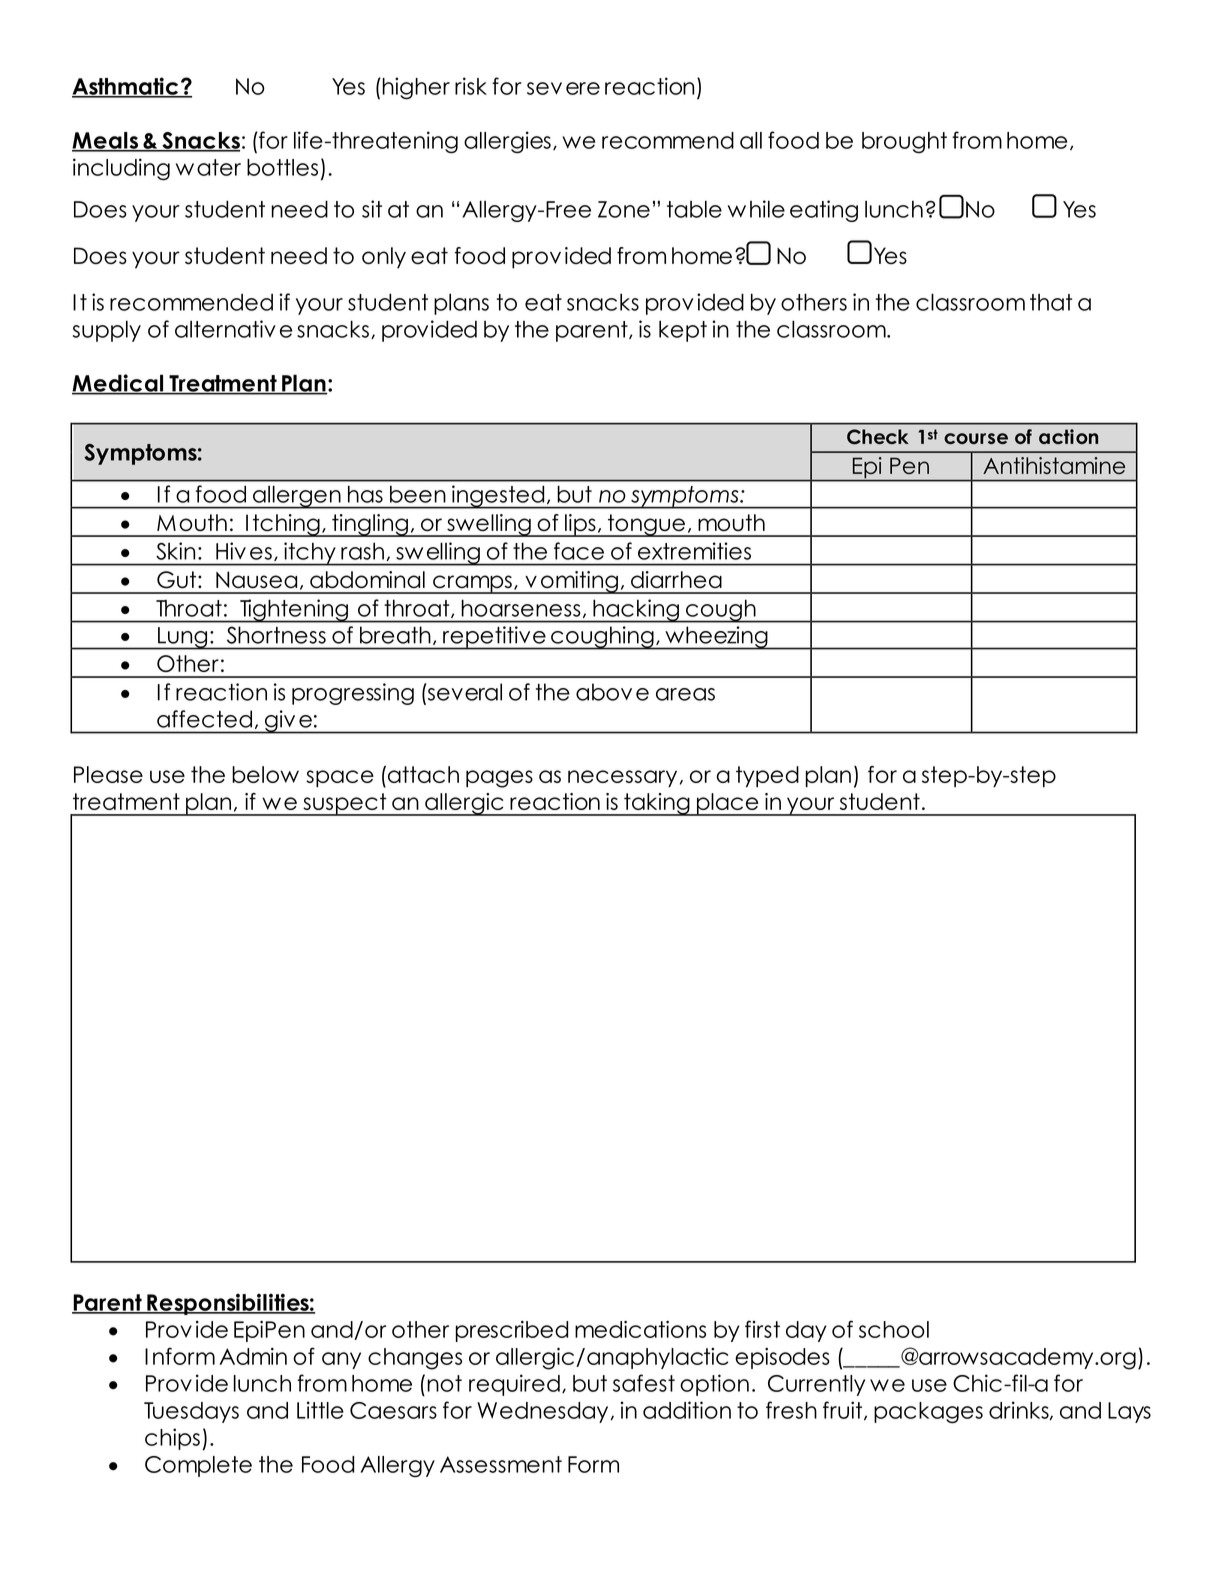 This screenshot has height=1582, width=1223. Describe the element at coordinates (256, 580) in the screenshot. I see `Nausea` at that location.
